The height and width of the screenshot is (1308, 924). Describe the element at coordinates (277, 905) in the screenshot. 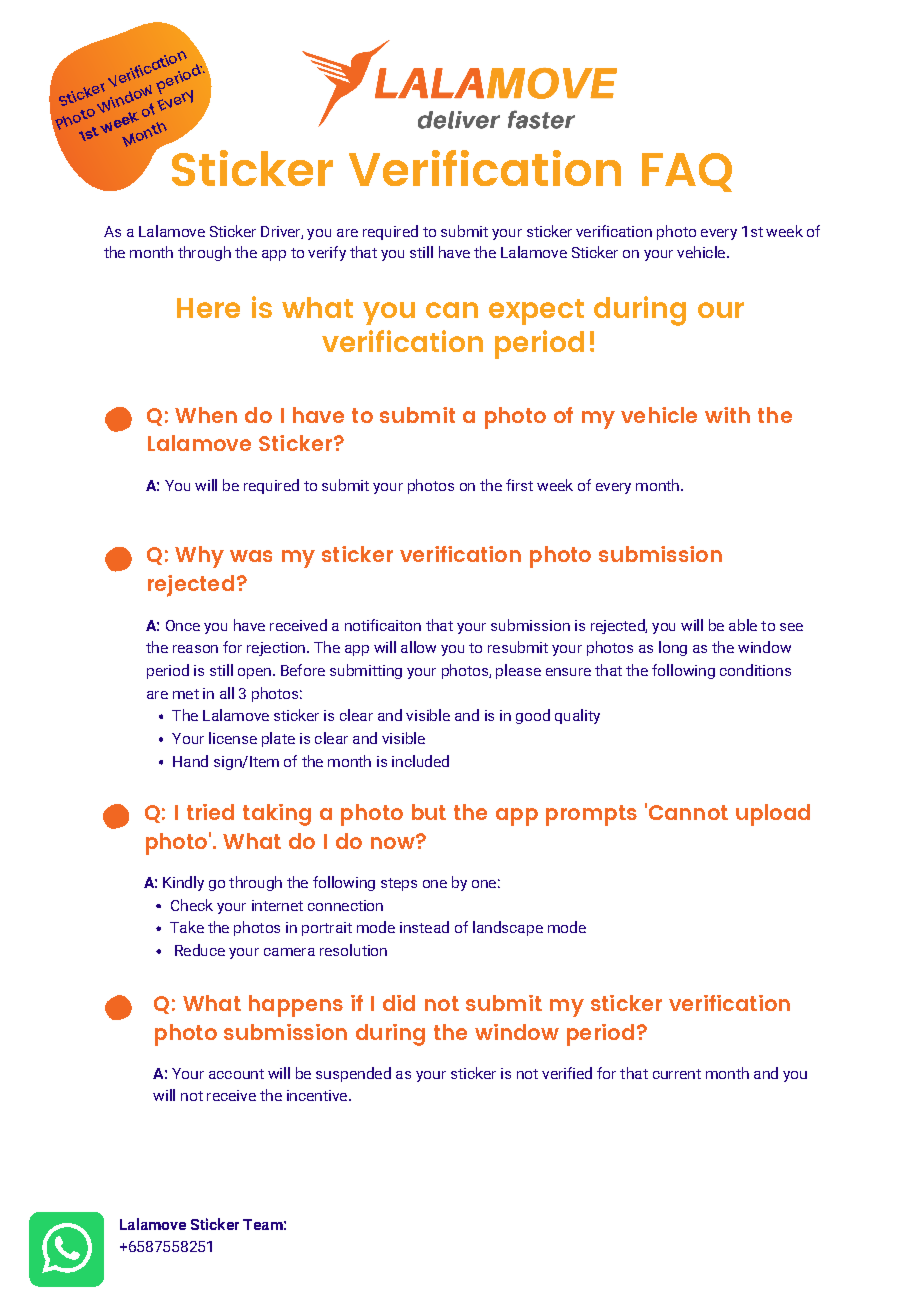

I see `internet` at that location.
